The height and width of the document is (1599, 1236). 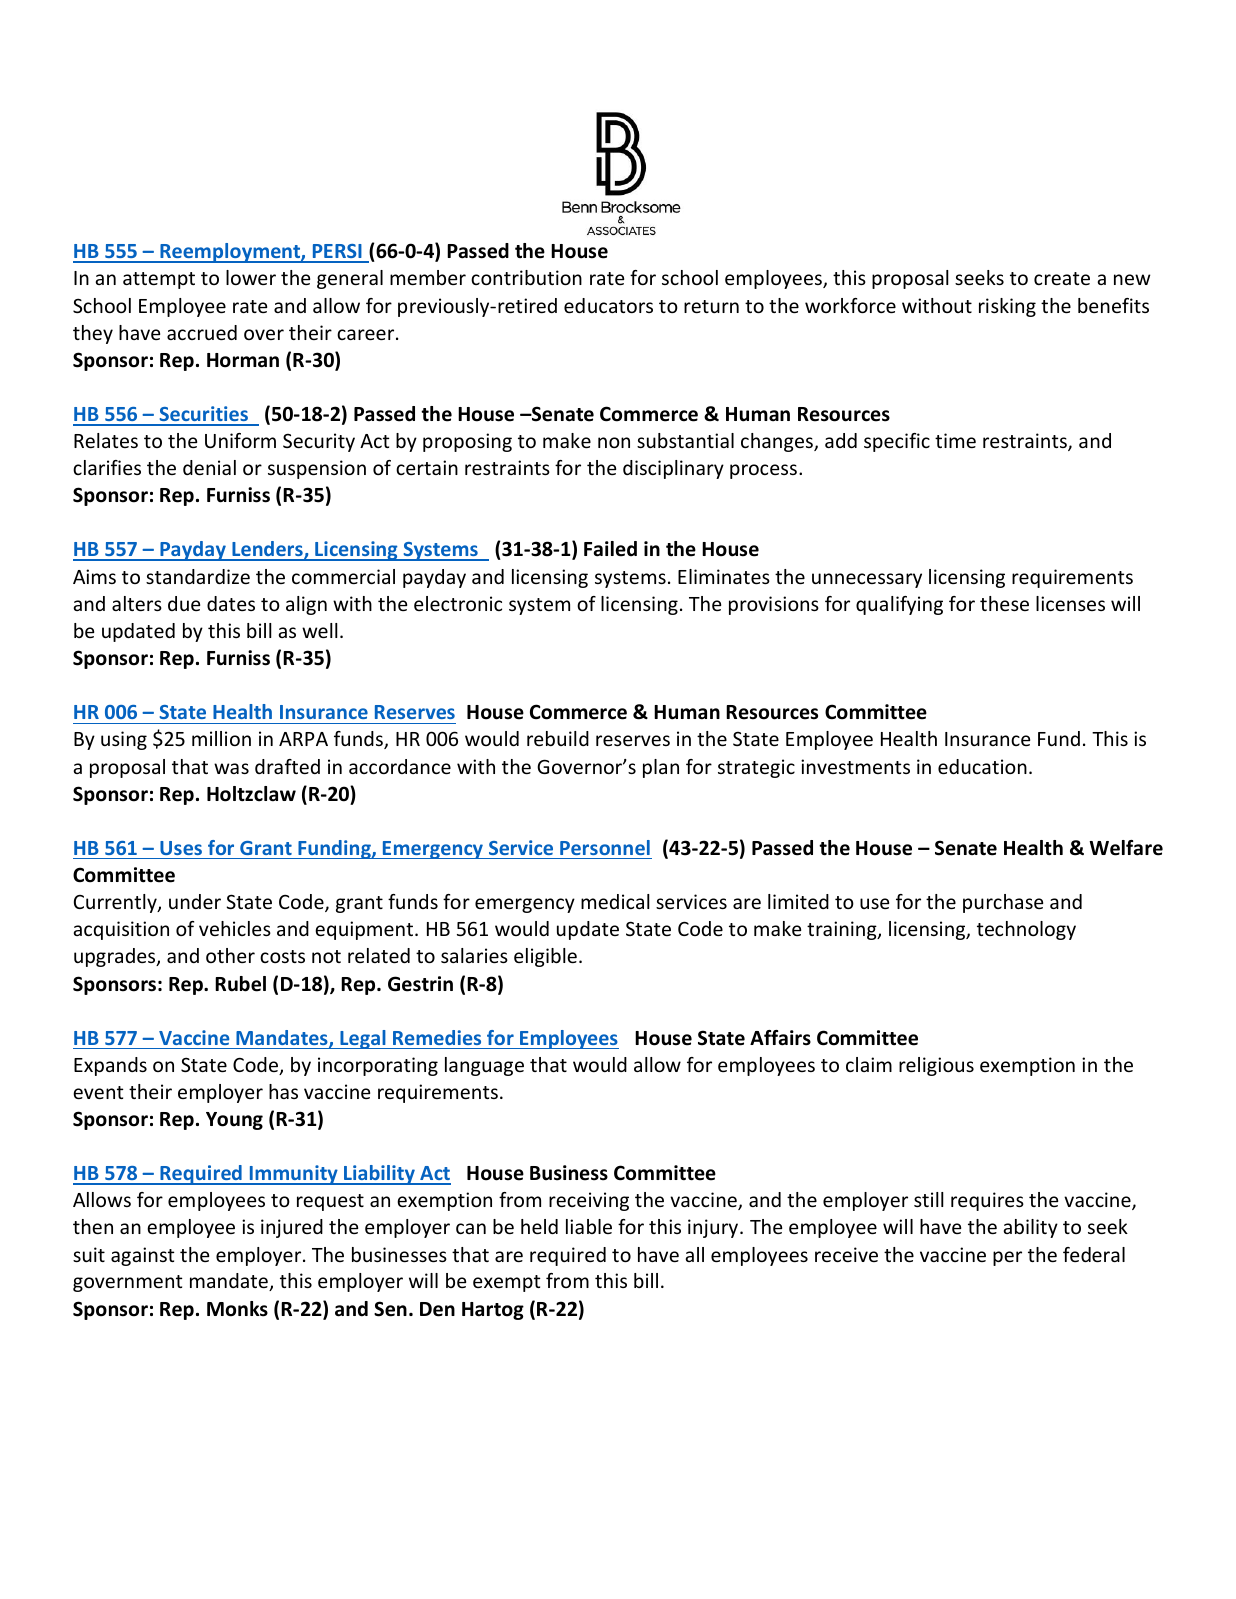 I want to click on risking, so click(x=1007, y=307).
